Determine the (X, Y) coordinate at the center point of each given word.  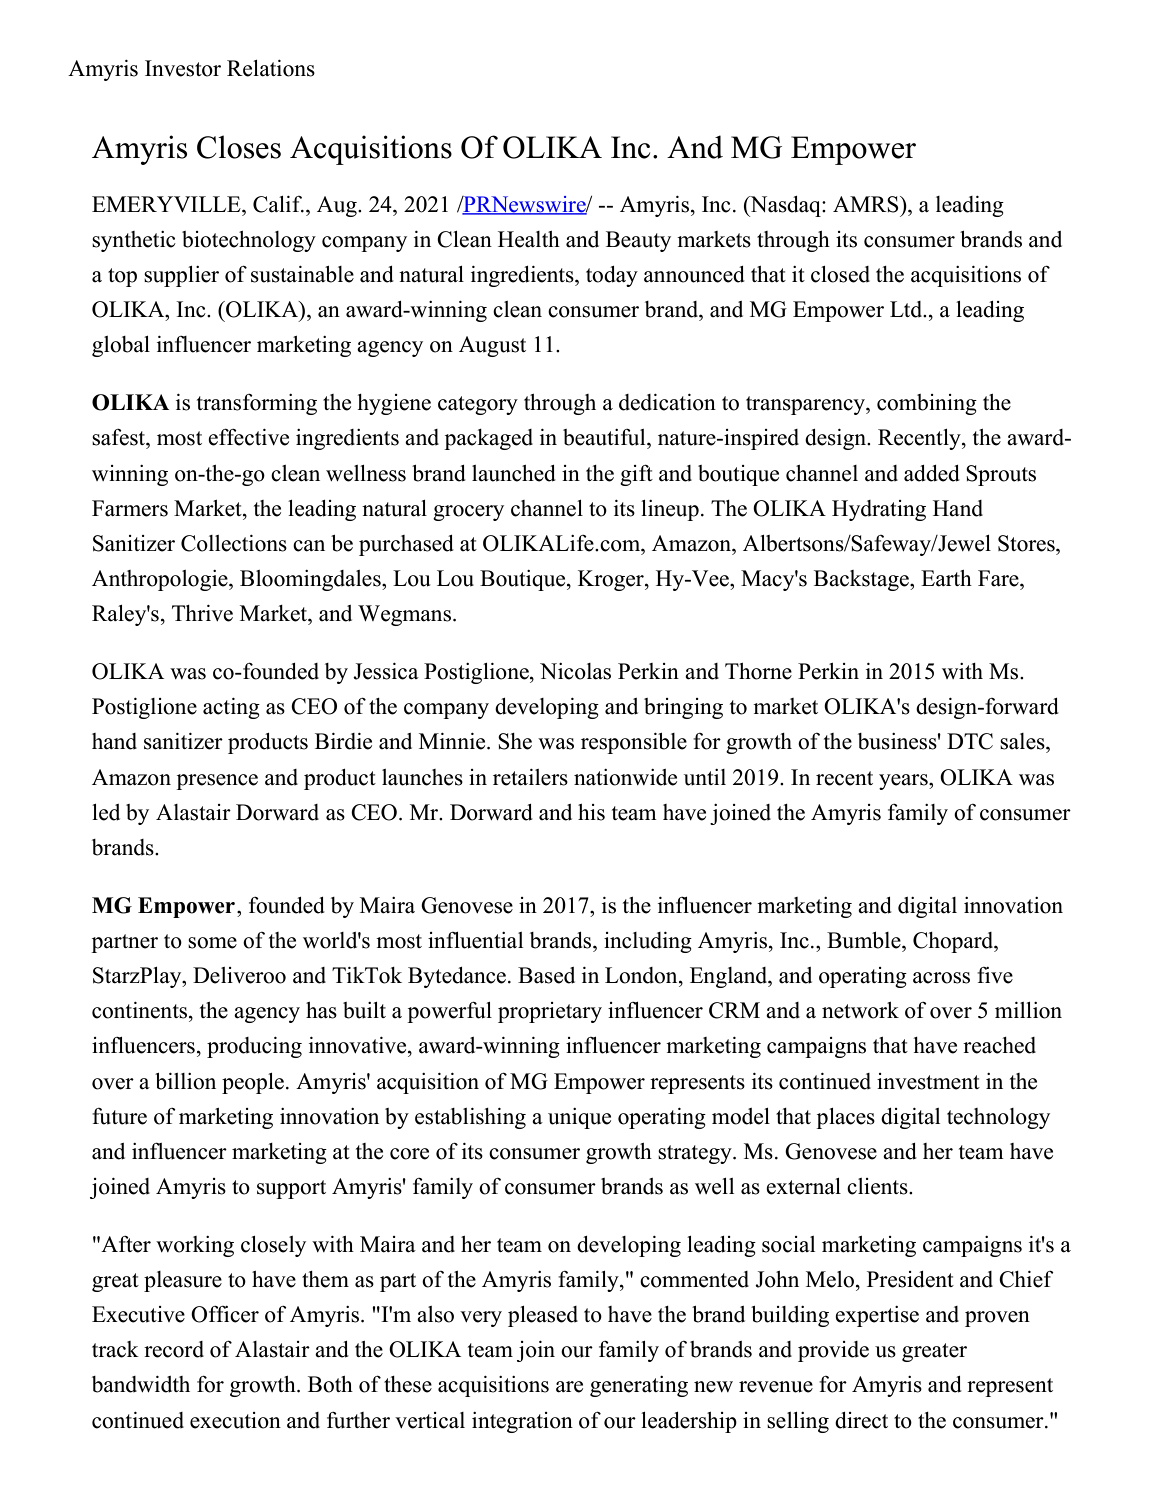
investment (928, 1081)
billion (185, 1081)
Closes (239, 147)
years (904, 782)
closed (840, 274)
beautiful (605, 437)
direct (861, 1420)
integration (522, 1422)
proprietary (550, 1012)
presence (217, 782)
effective (248, 437)
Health (529, 239)
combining (927, 404)
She (515, 741)
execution (235, 1420)
